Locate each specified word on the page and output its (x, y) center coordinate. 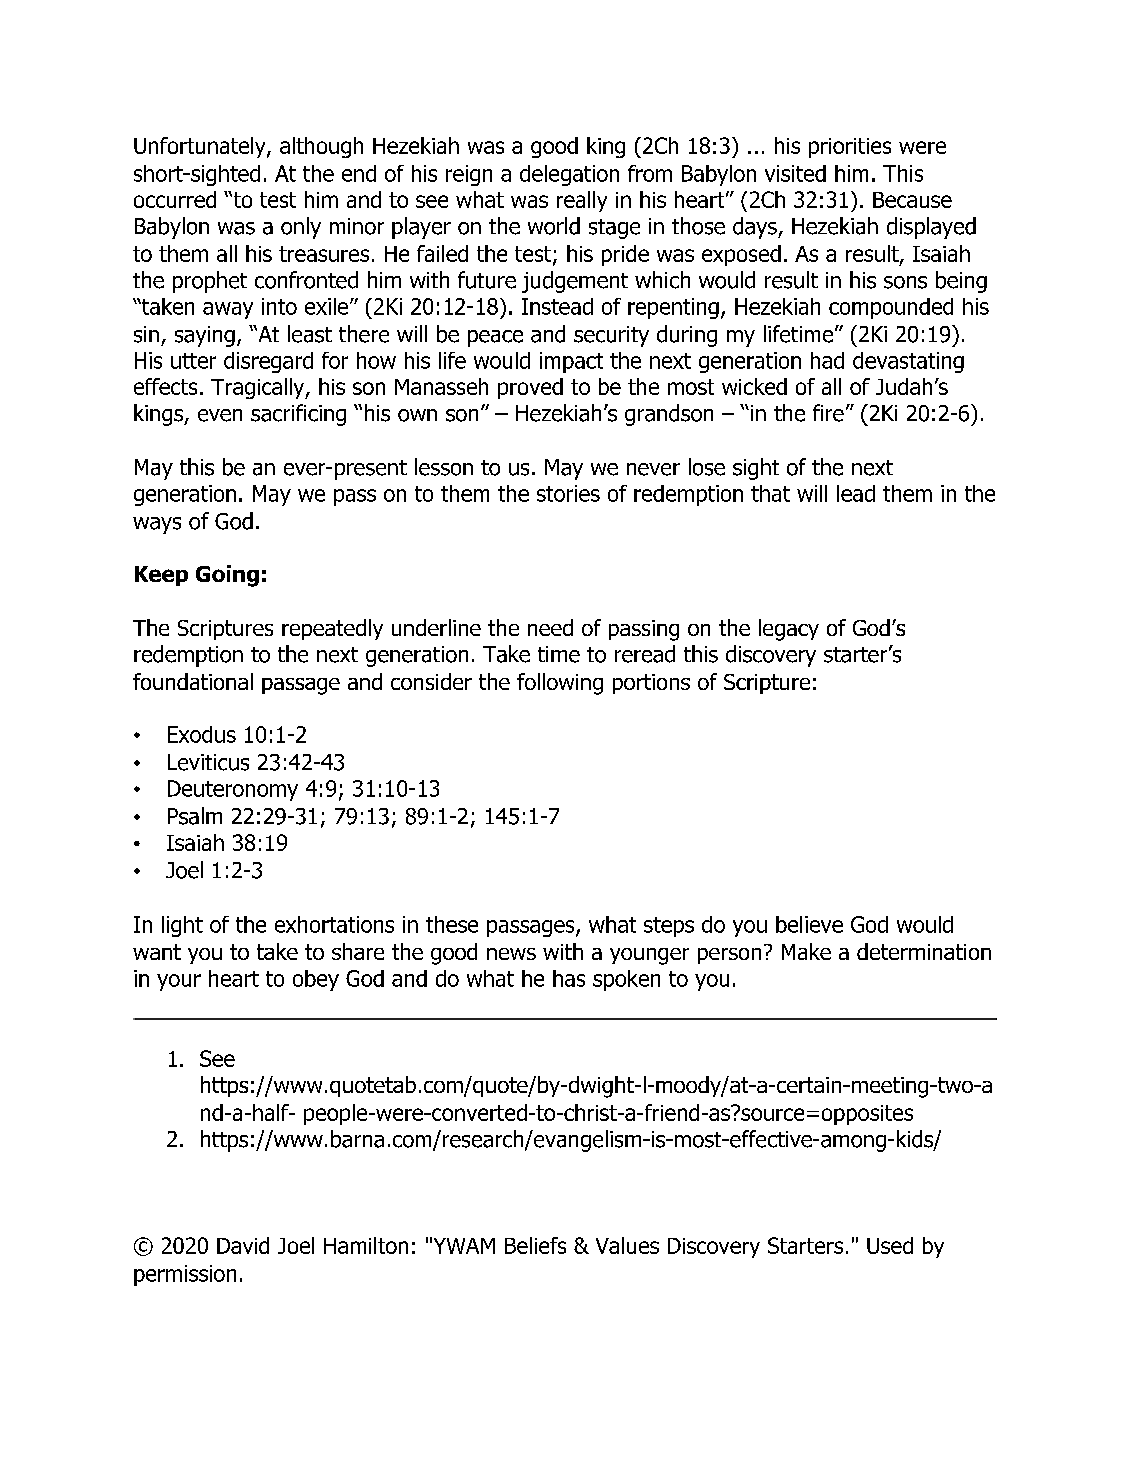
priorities (850, 148)
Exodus (202, 734)
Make (806, 951)
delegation (569, 175)
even (220, 415)
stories (568, 493)
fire (828, 413)
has (569, 978)
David (243, 1245)
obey (316, 980)
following (560, 684)
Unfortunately (201, 147)
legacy (789, 630)
